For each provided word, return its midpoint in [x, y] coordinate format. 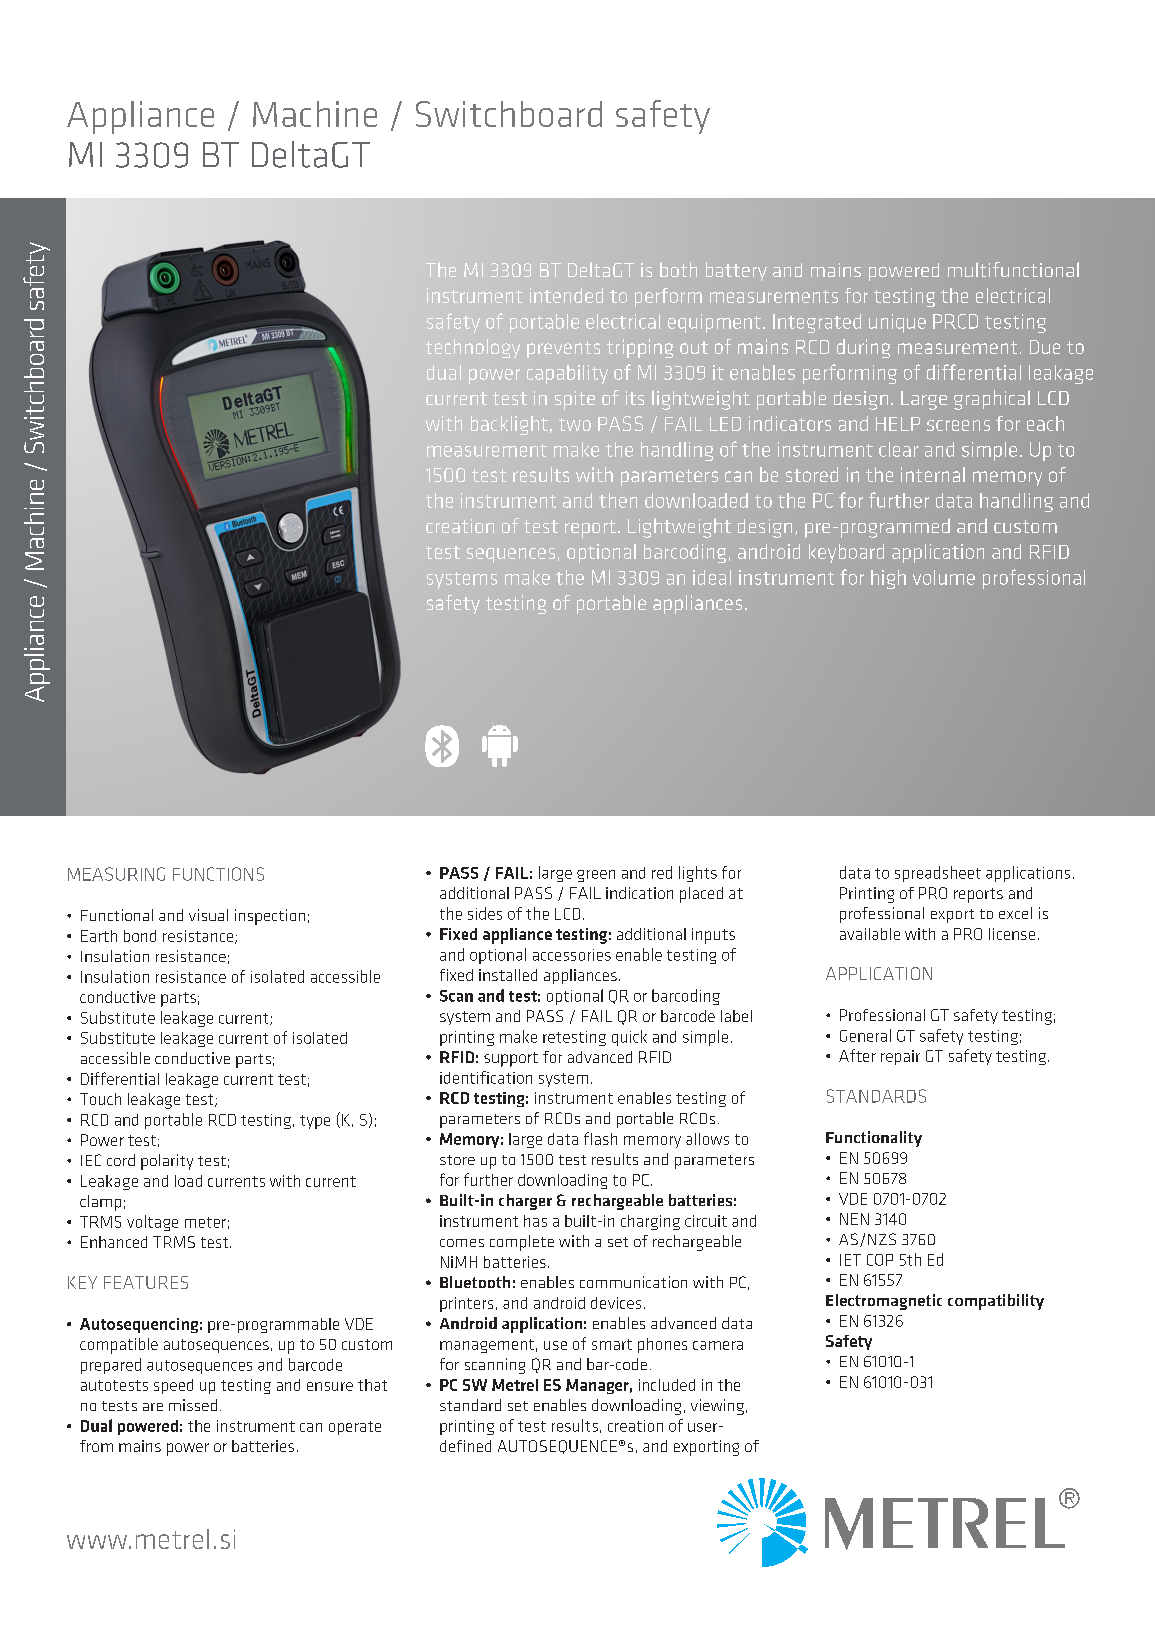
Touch [100, 1099]
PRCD [955, 321]
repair [900, 1057]
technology [473, 348]
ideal [712, 577]
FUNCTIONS [218, 874]
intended [566, 295]
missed [193, 1405]
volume [944, 577]
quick [629, 1038]
